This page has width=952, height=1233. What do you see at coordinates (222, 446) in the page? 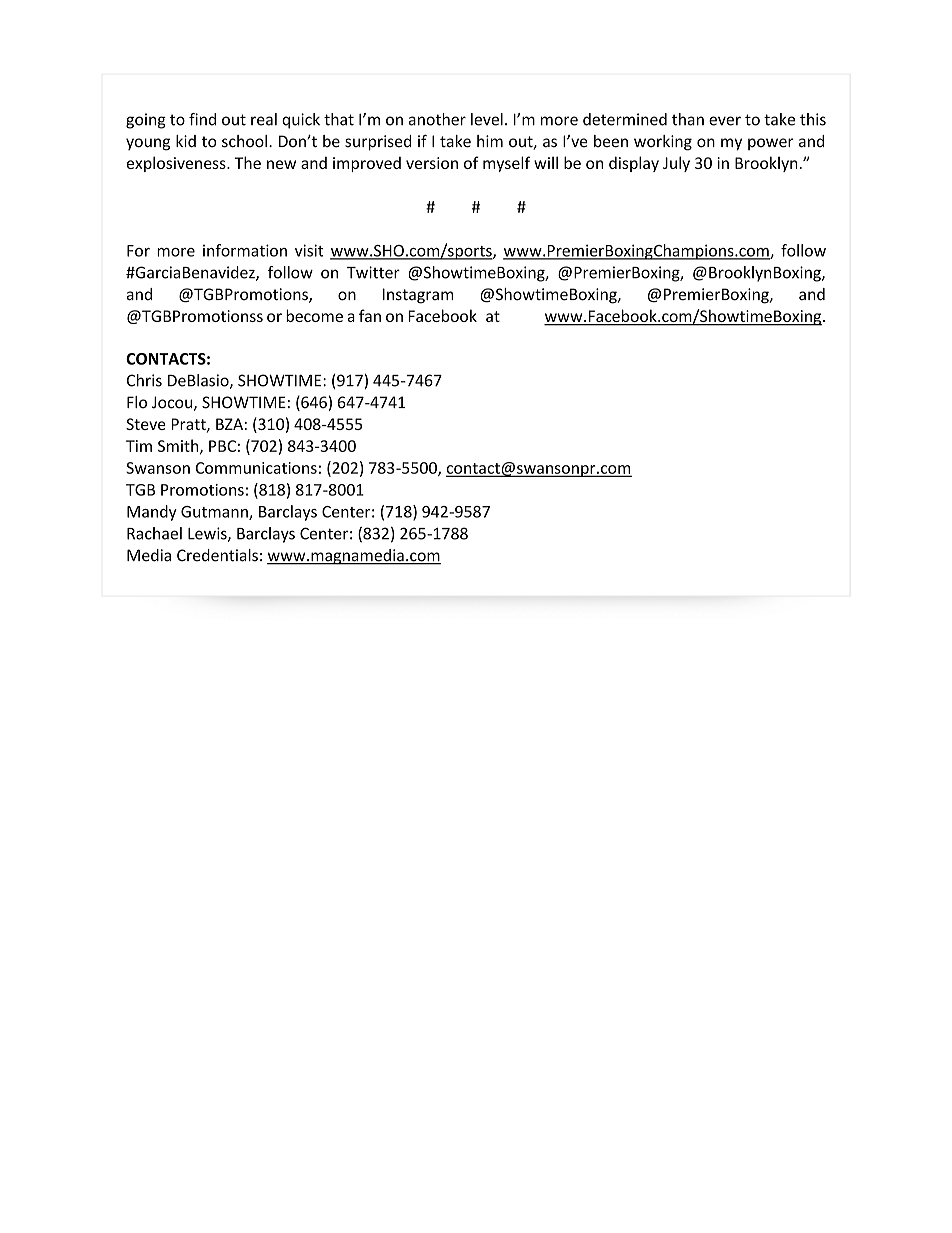
I see `PBC` at bounding box center [222, 446].
